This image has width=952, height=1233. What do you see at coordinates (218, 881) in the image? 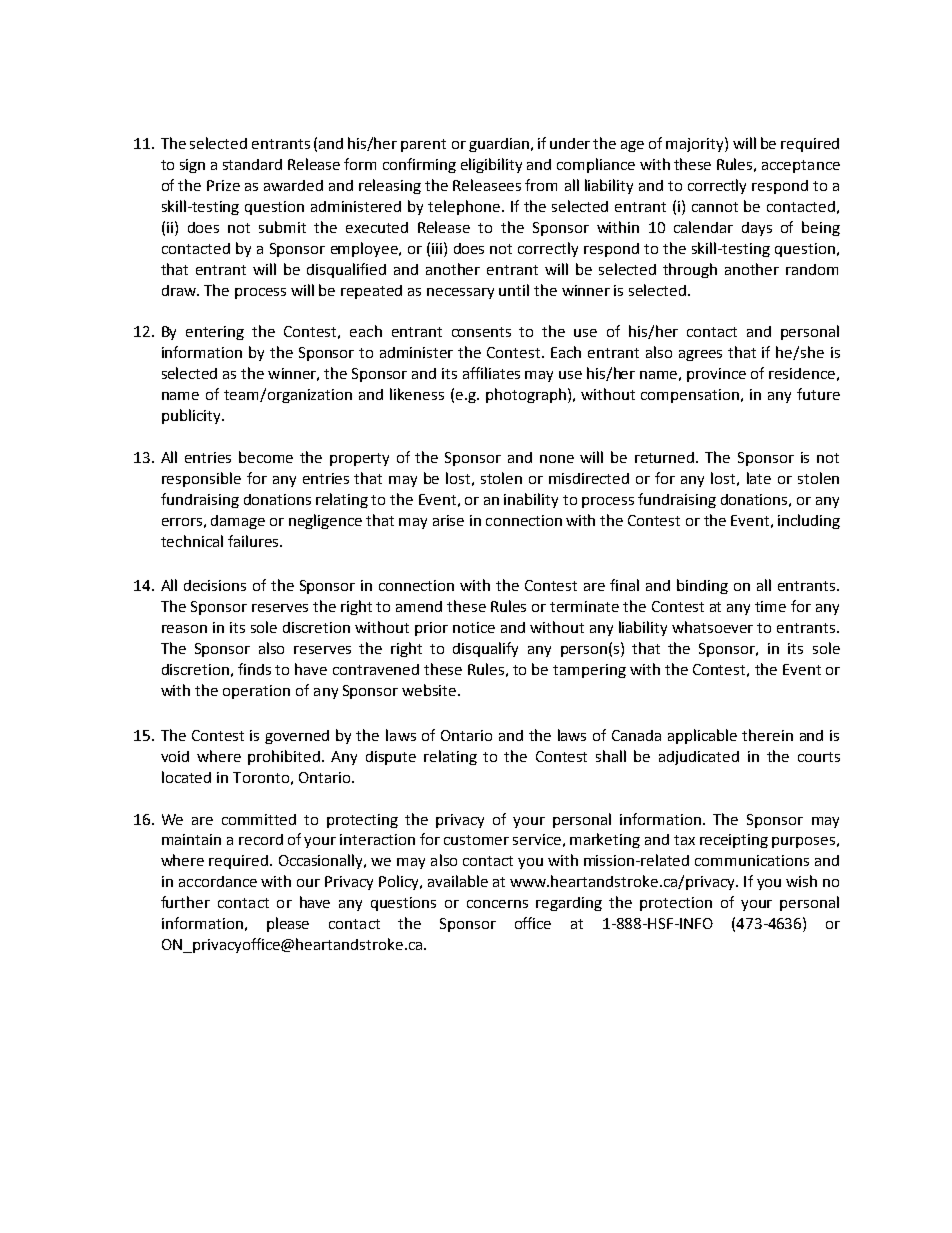
I see `accordance` at bounding box center [218, 881].
